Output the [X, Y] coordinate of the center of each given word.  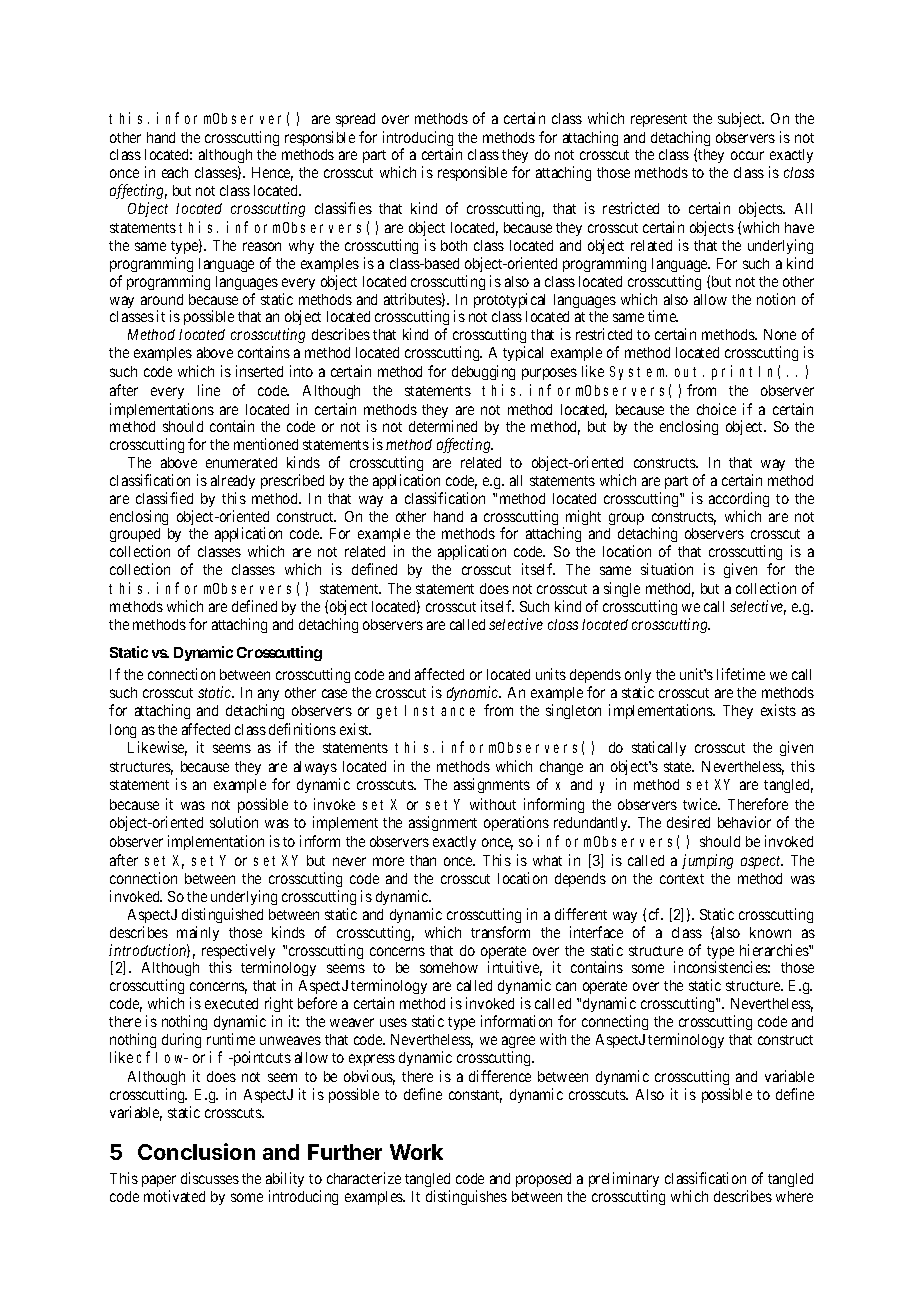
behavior [744, 822]
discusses [210, 1178]
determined [443, 426]
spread [355, 120]
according [739, 499]
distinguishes [466, 1197]
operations [516, 823]
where [794, 1196]
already [233, 482]
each [175, 172]
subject [741, 119]
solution [234, 822]
